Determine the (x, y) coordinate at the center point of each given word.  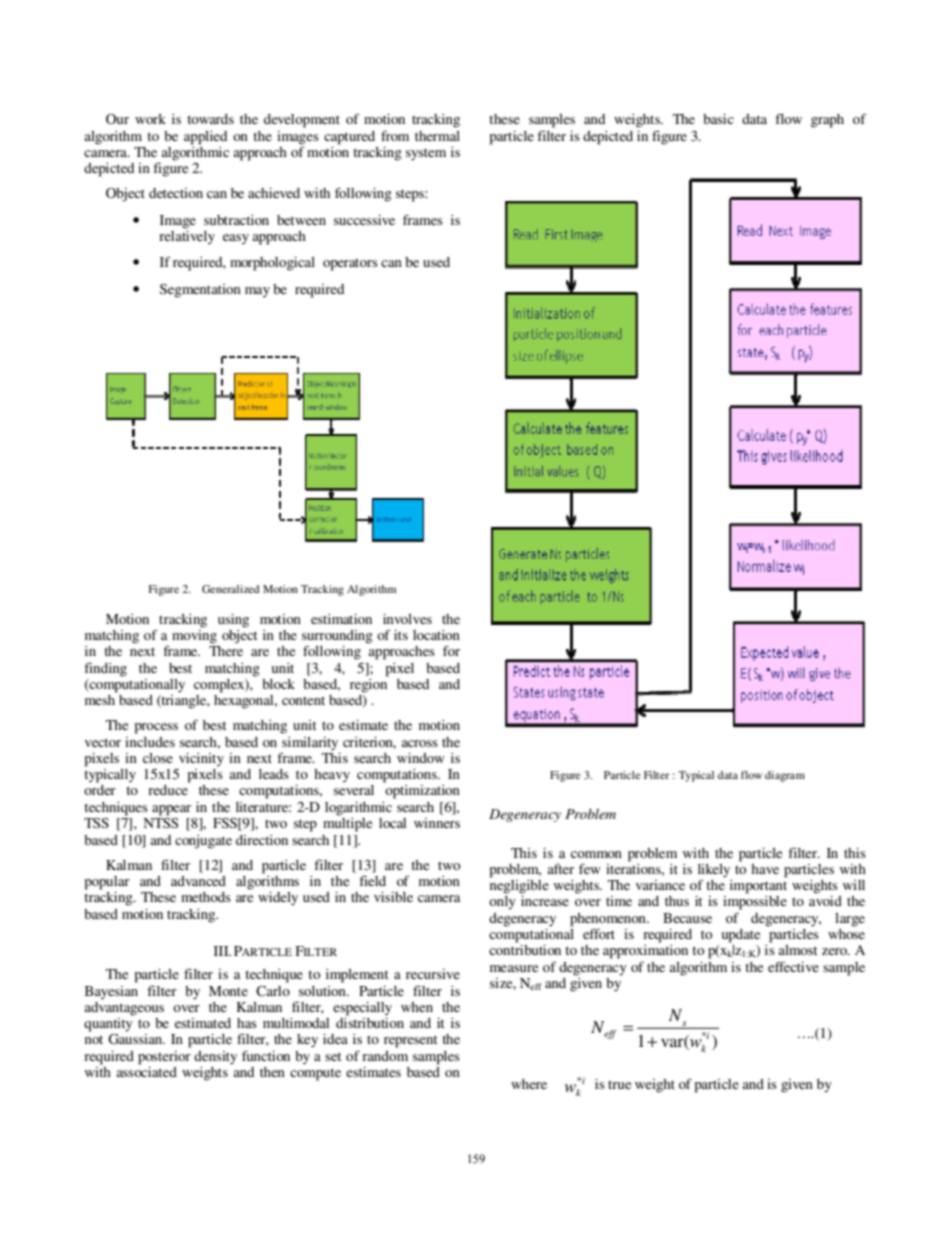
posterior (164, 1058)
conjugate (203, 842)
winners (437, 823)
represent (410, 1041)
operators (350, 265)
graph (827, 121)
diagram (785, 776)
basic (718, 119)
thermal (437, 136)
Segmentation (200, 291)
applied (205, 138)
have (765, 869)
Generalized (230, 589)
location (436, 635)
